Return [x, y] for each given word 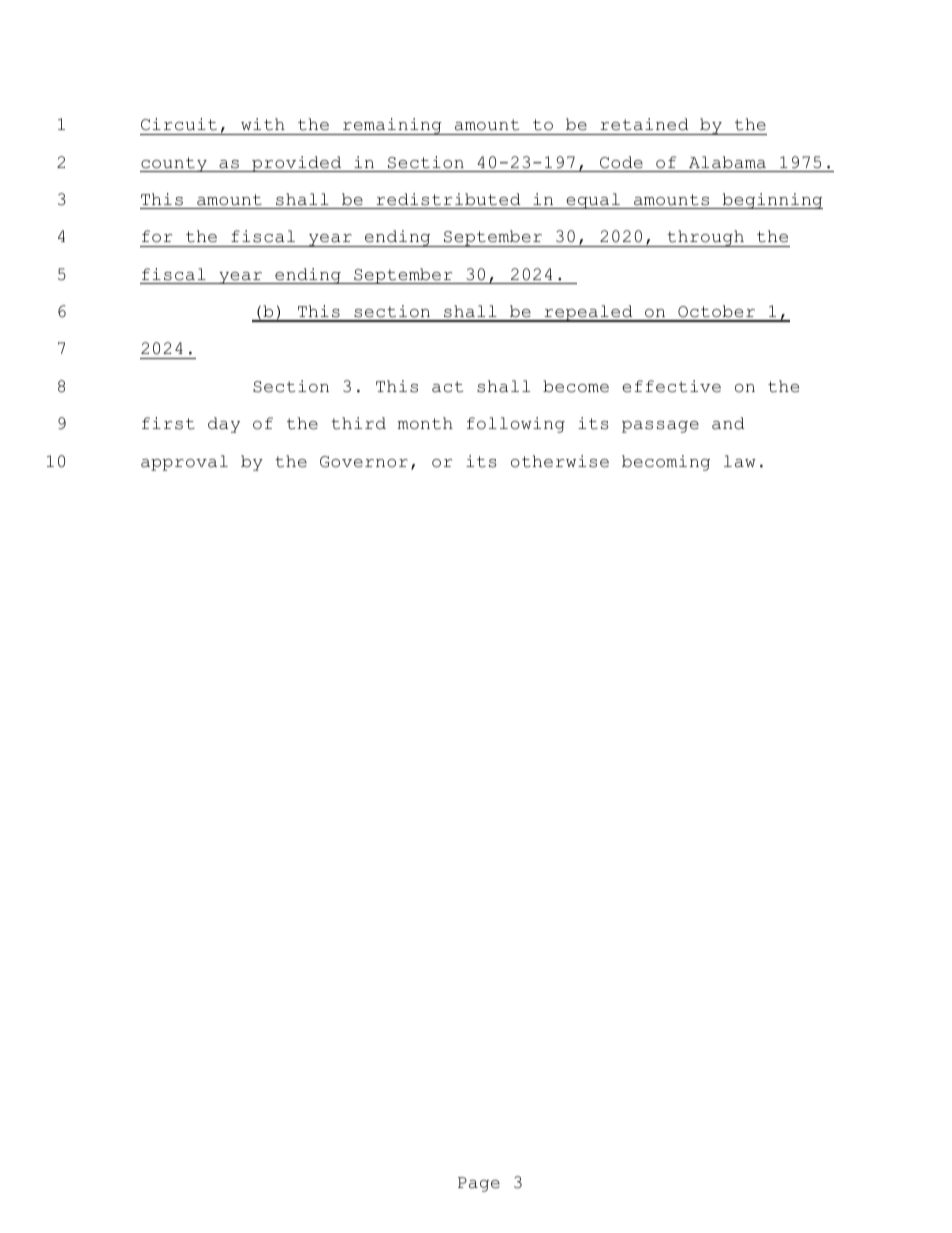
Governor [364, 462]
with [263, 124]
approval [184, 463]
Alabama [727, 162]
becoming [666, 463]
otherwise [560, 461]
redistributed [448, 199]
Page [479, 1184]
